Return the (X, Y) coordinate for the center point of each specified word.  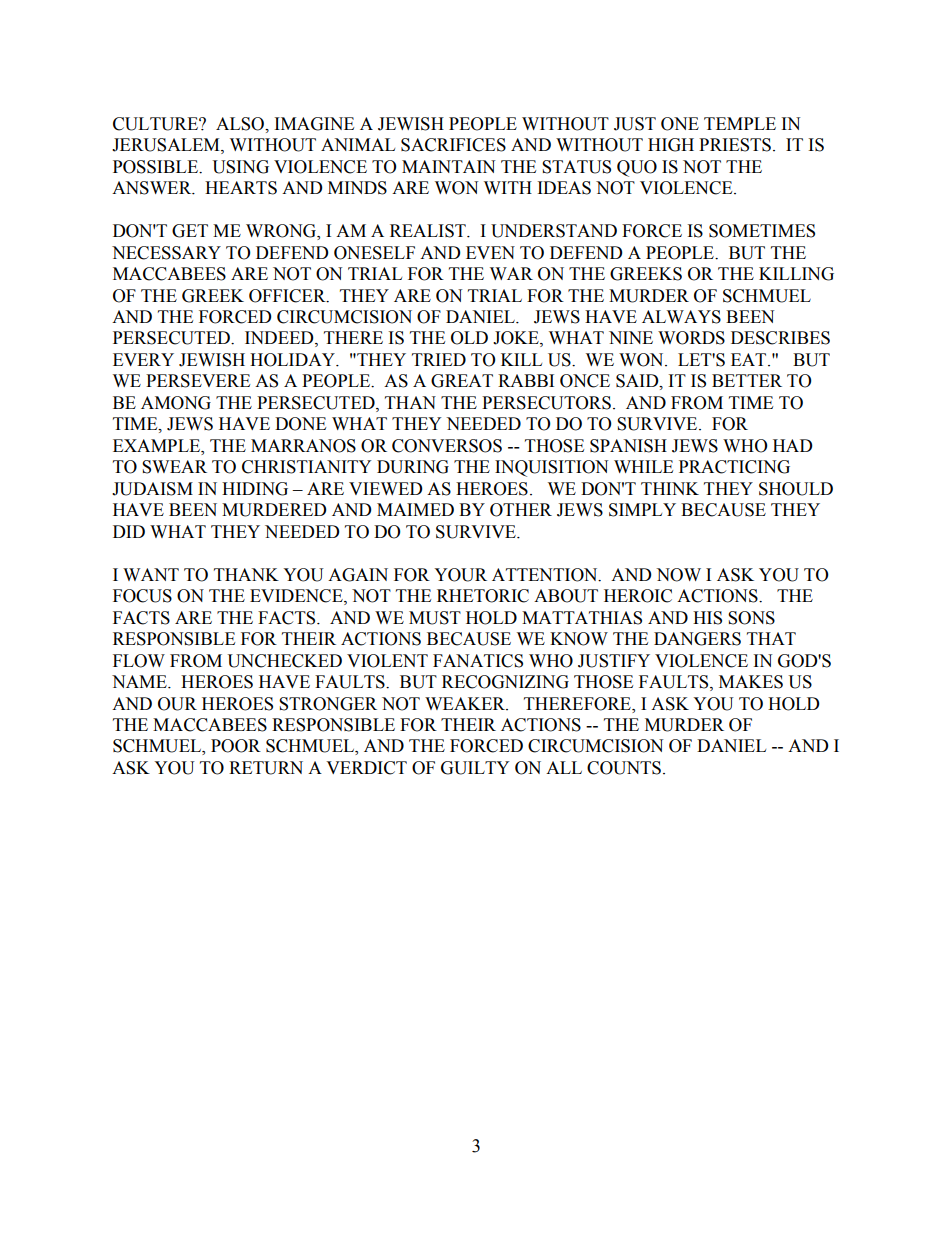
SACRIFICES (453, 145)
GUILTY (475, 768)
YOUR (460, 575)
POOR (236, 746)
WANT (151, 574)
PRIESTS (735, 145)
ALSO (241, 124)
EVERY (143, 359)
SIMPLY (642, 510)
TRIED (439, 359)
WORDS (691, 338)
